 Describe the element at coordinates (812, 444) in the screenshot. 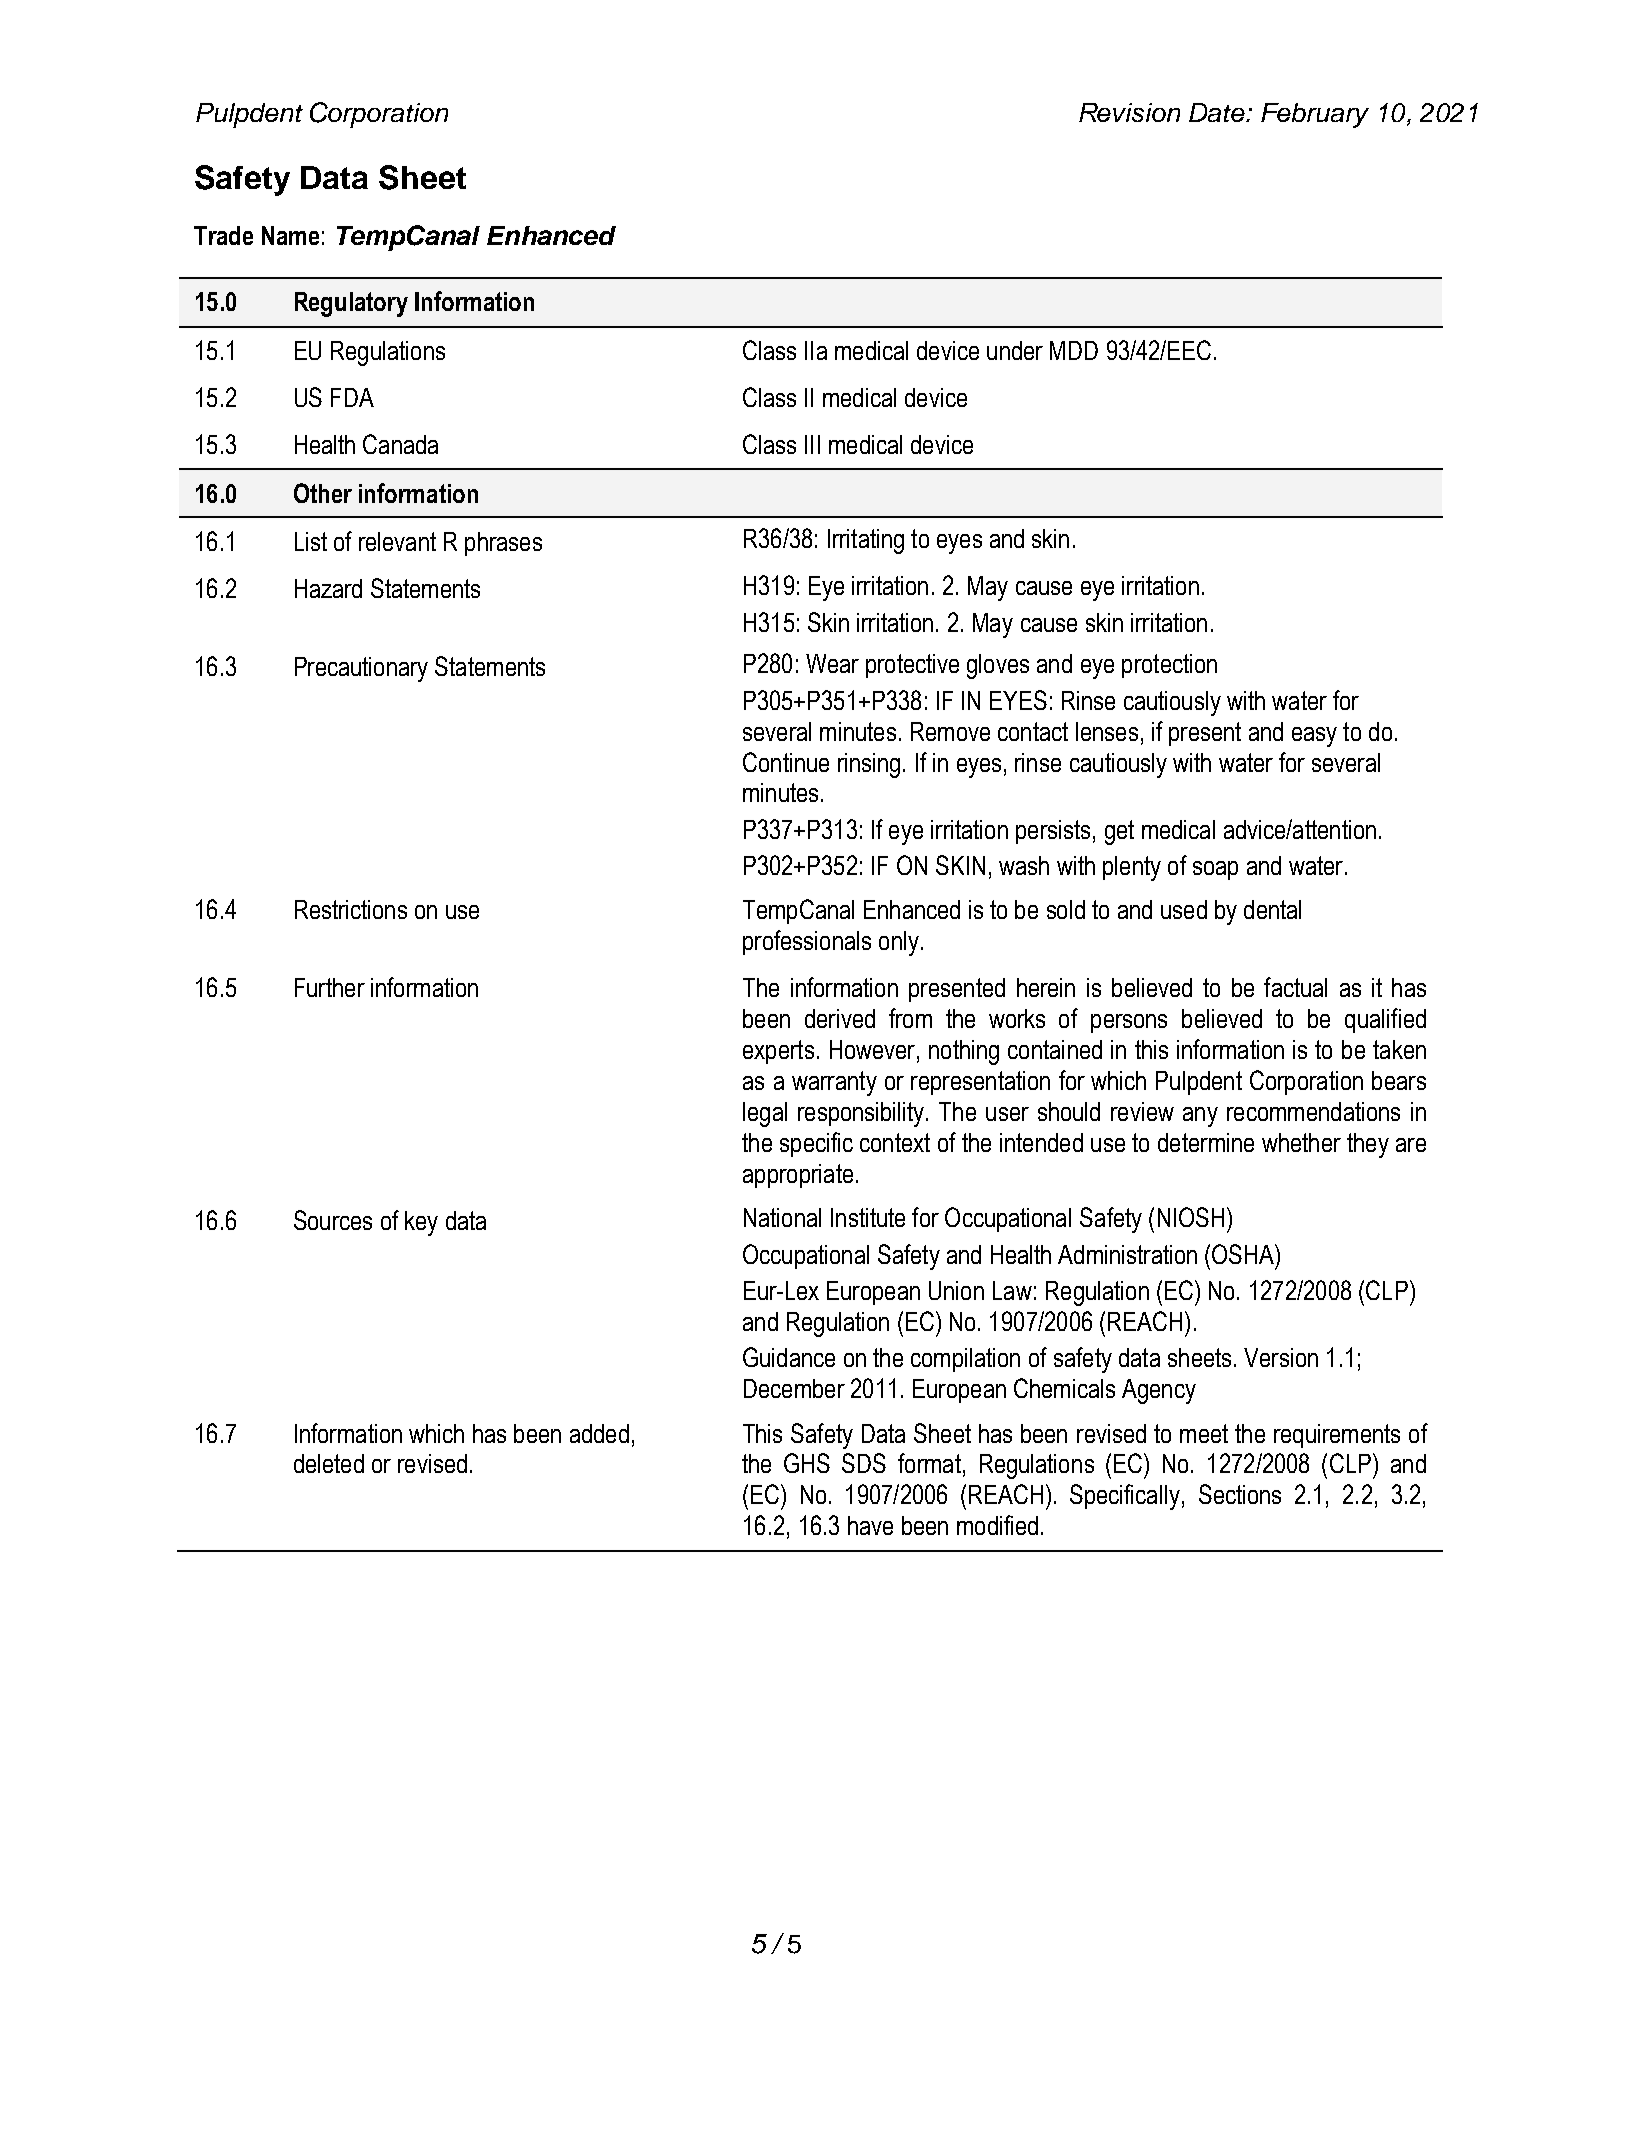

I see `III` at that location.
